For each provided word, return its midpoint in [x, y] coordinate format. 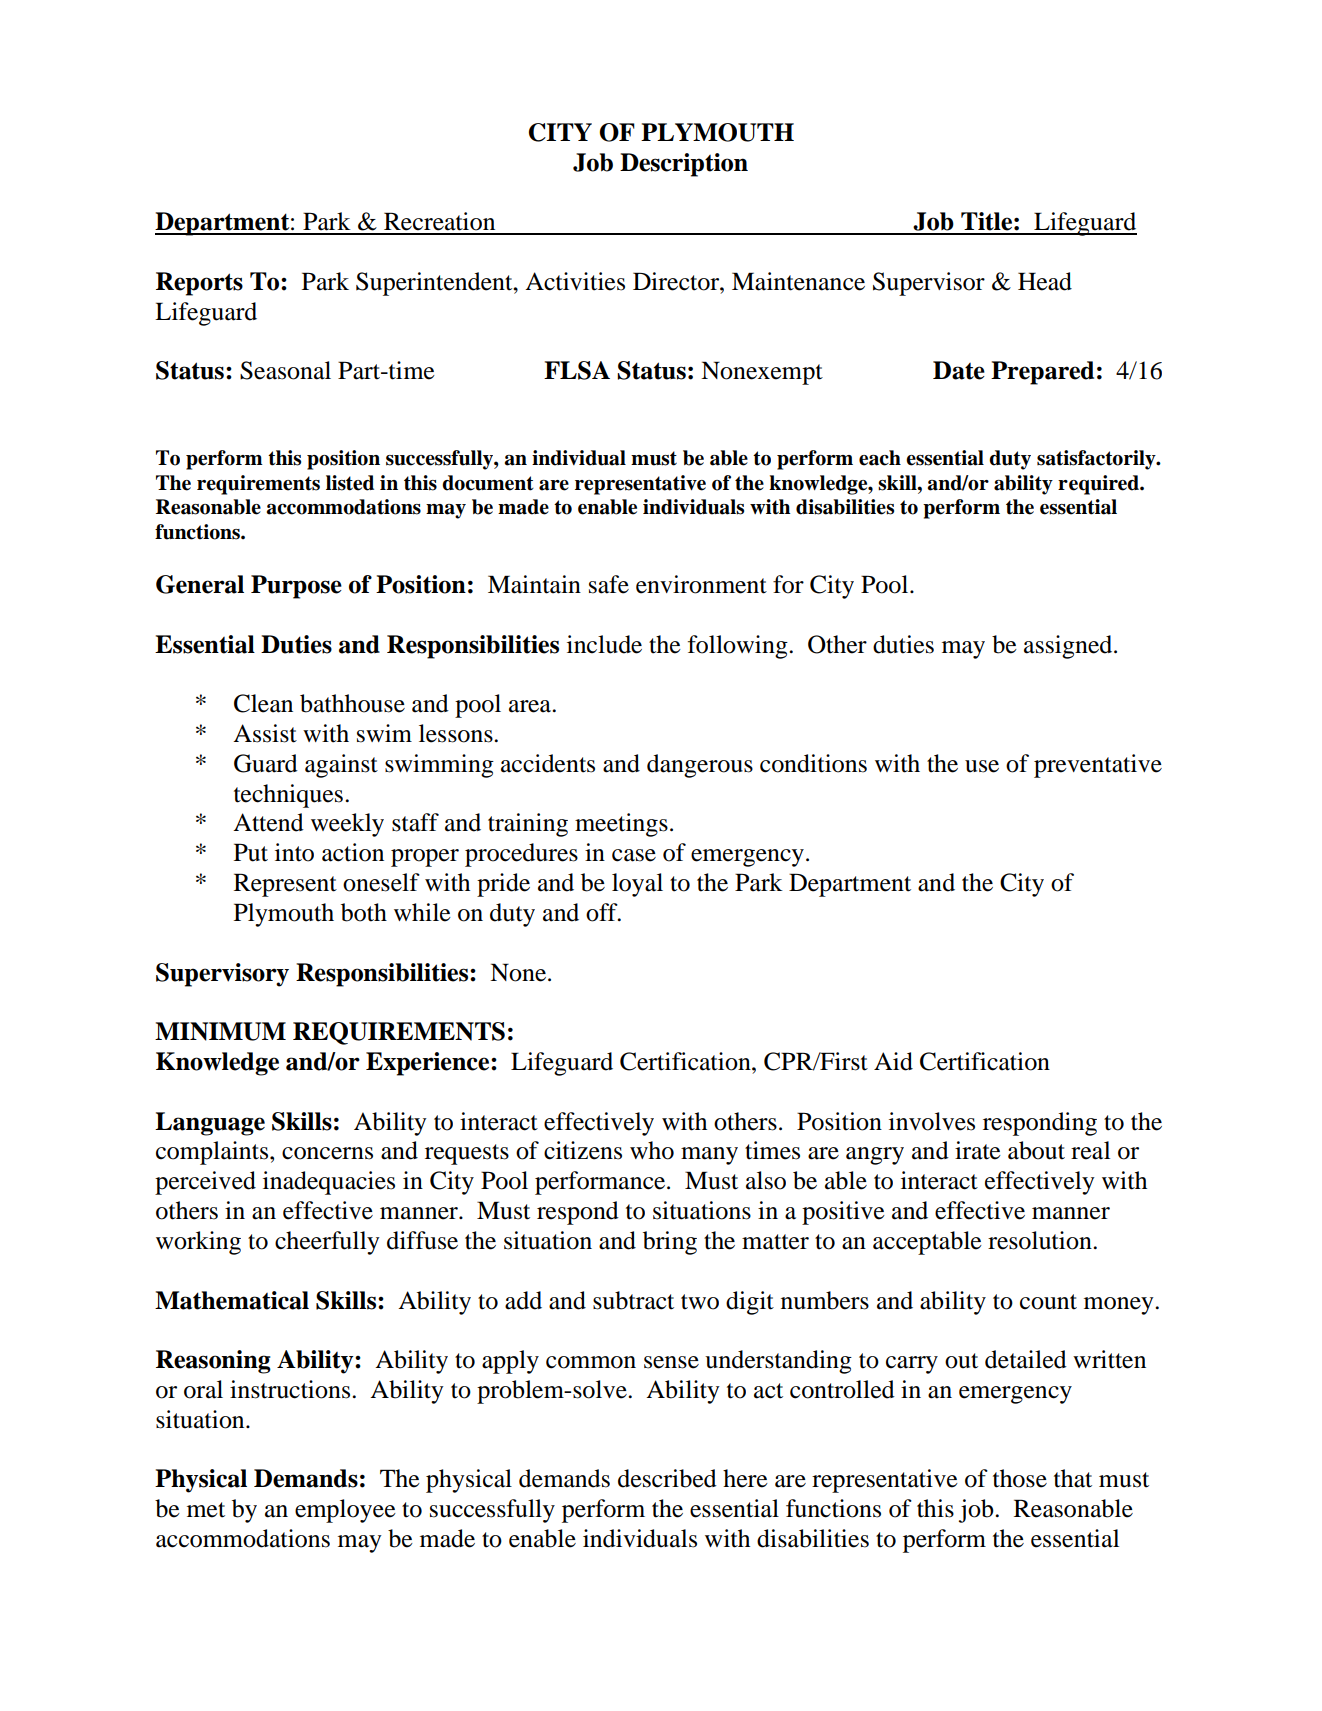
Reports [199, 284]
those [1020, 1478]
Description [684, 165]
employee [345, 1511]
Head [1045, 281]
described [667, 1478]
